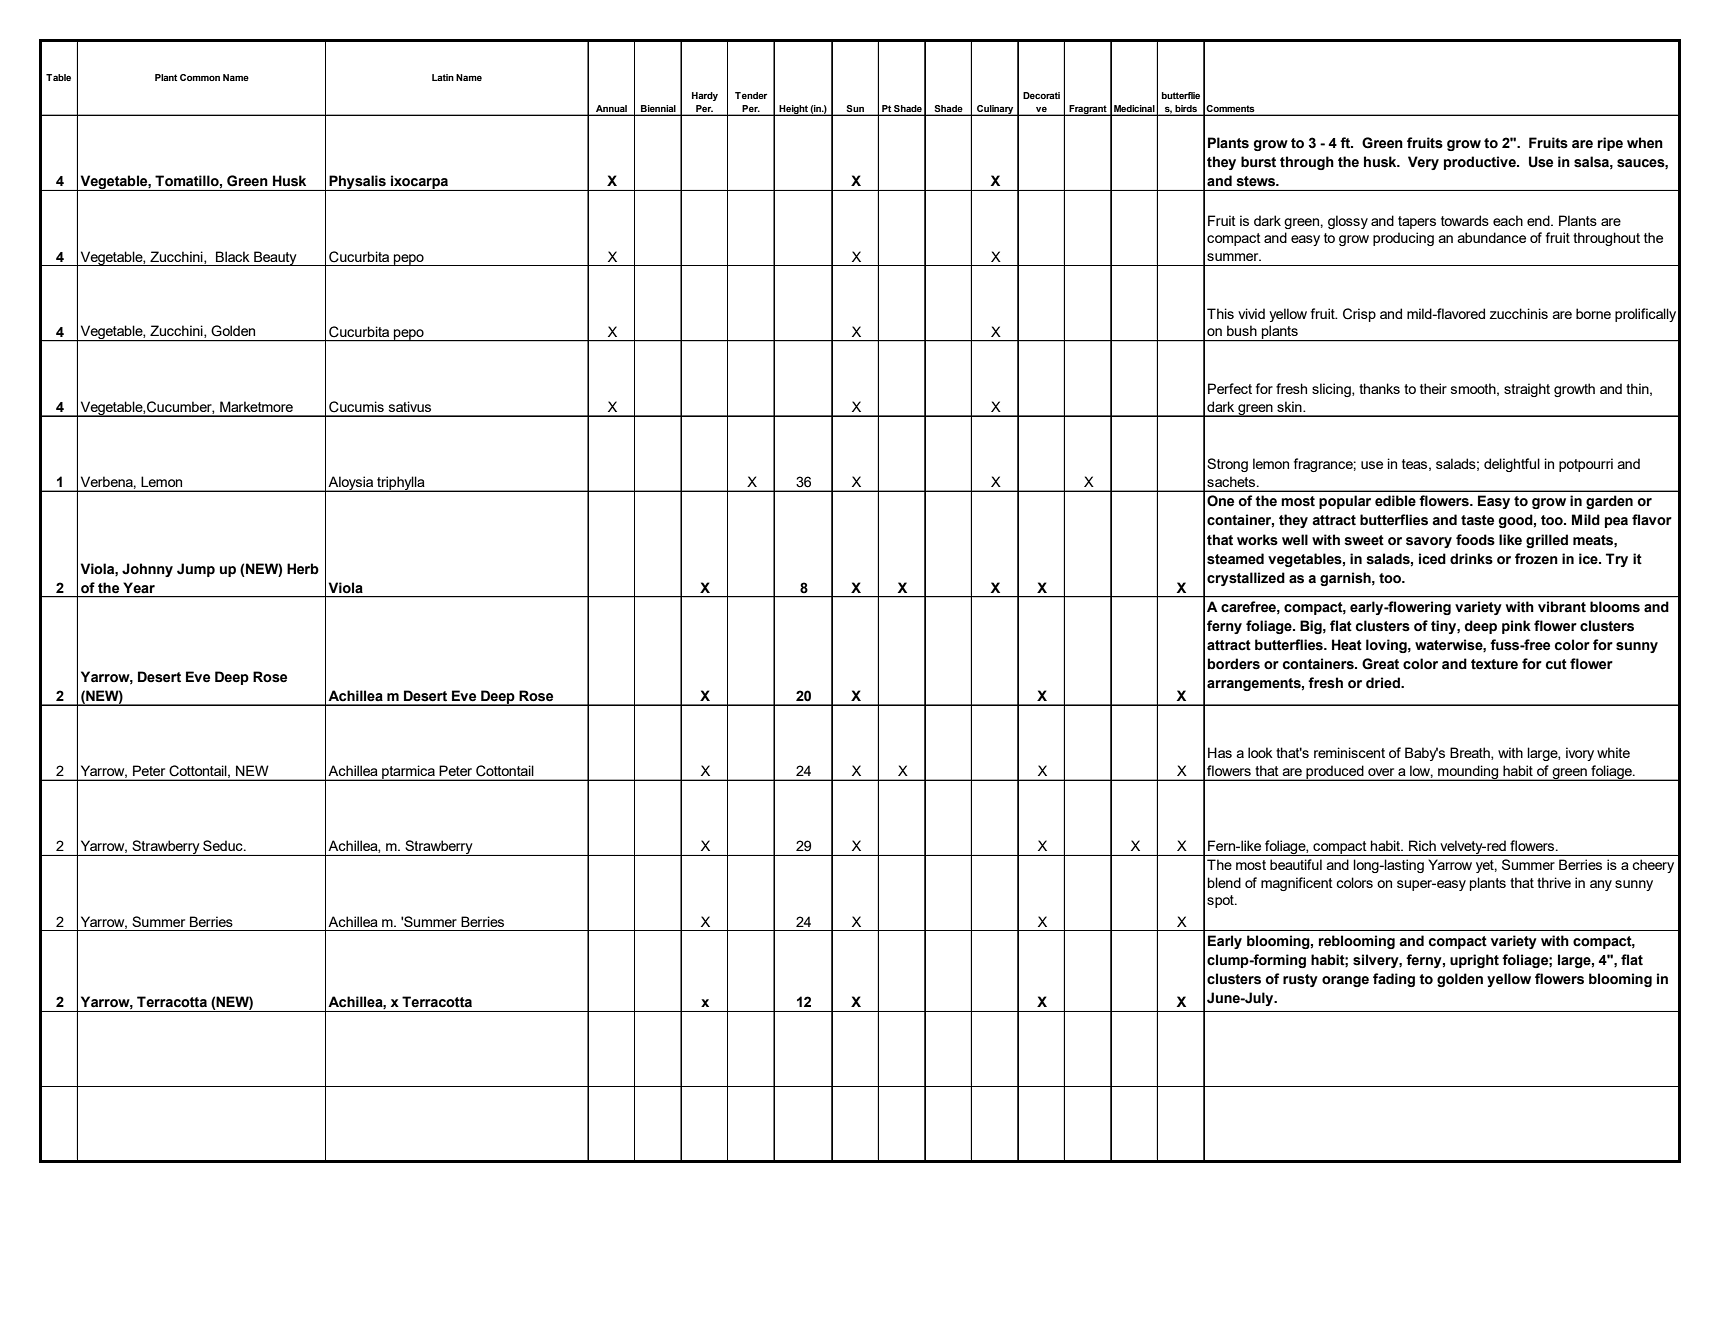 The width and height of the page is (1721, 1330). I want to click on Crisp, so click(1359, 315).
